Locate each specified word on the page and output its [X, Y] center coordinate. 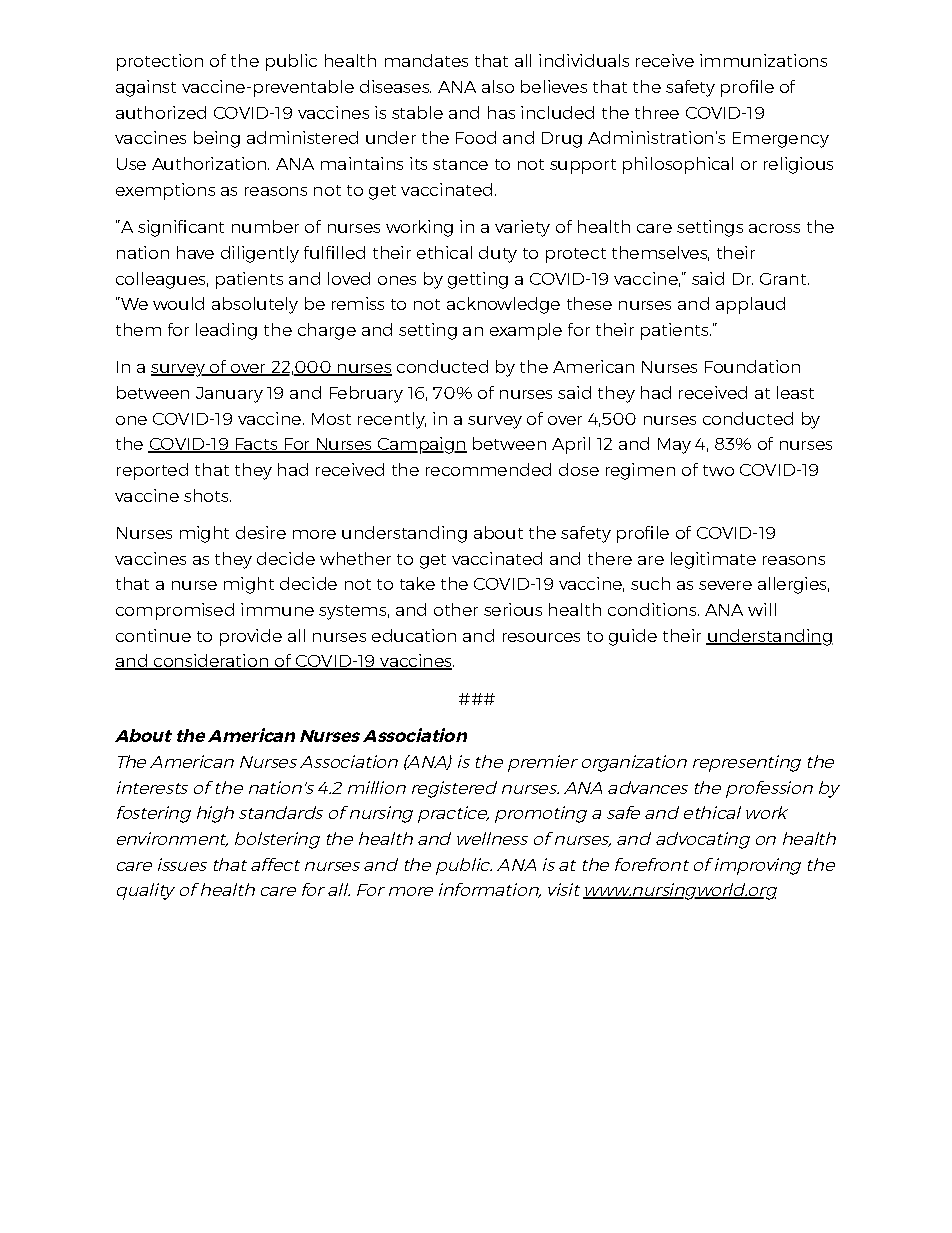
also [498, 86]
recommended [488, 469]
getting [478, 280]
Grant [784, 279]
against [146, 88]
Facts [256, 445]
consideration [211, 662]
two [718, 470]
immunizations [763, 60]
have [195, 252]
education [414, 635]
